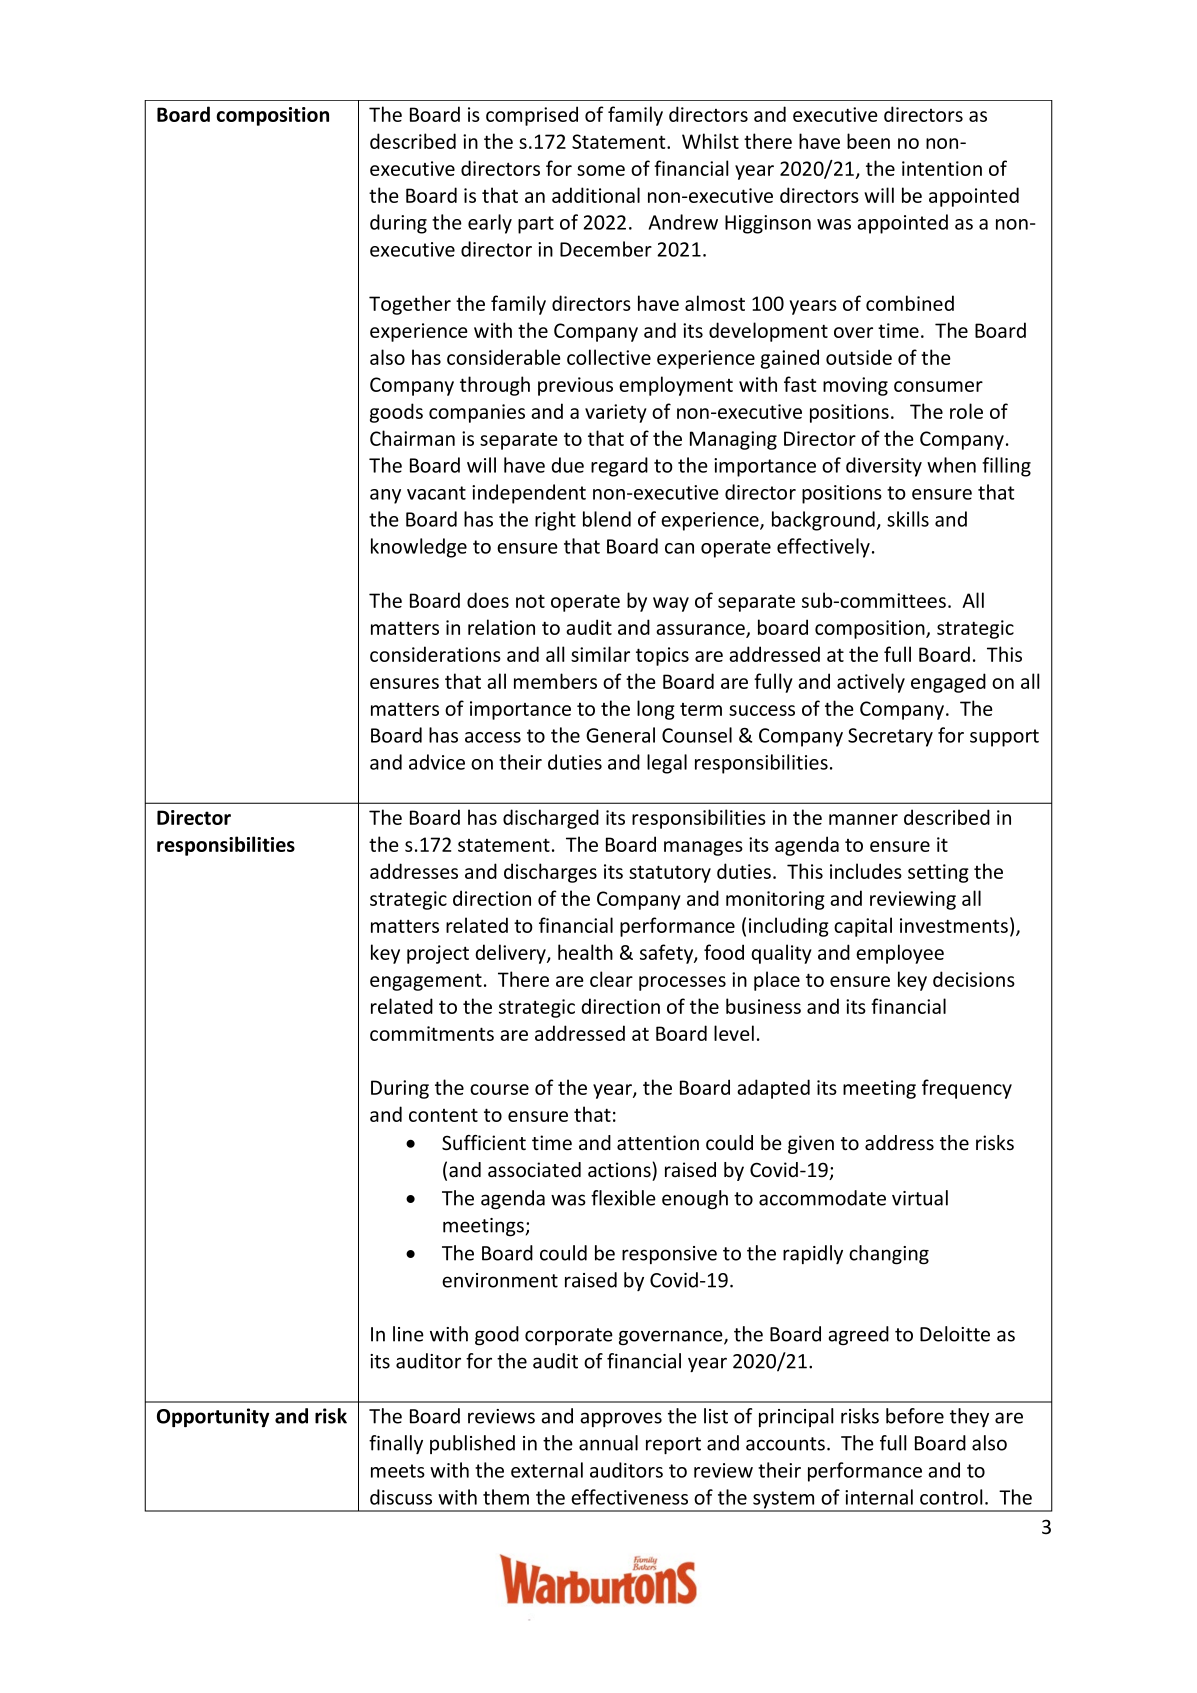  Describe the element at coordinates (942, 168) in the screenshot. I see `intention` at that location.
